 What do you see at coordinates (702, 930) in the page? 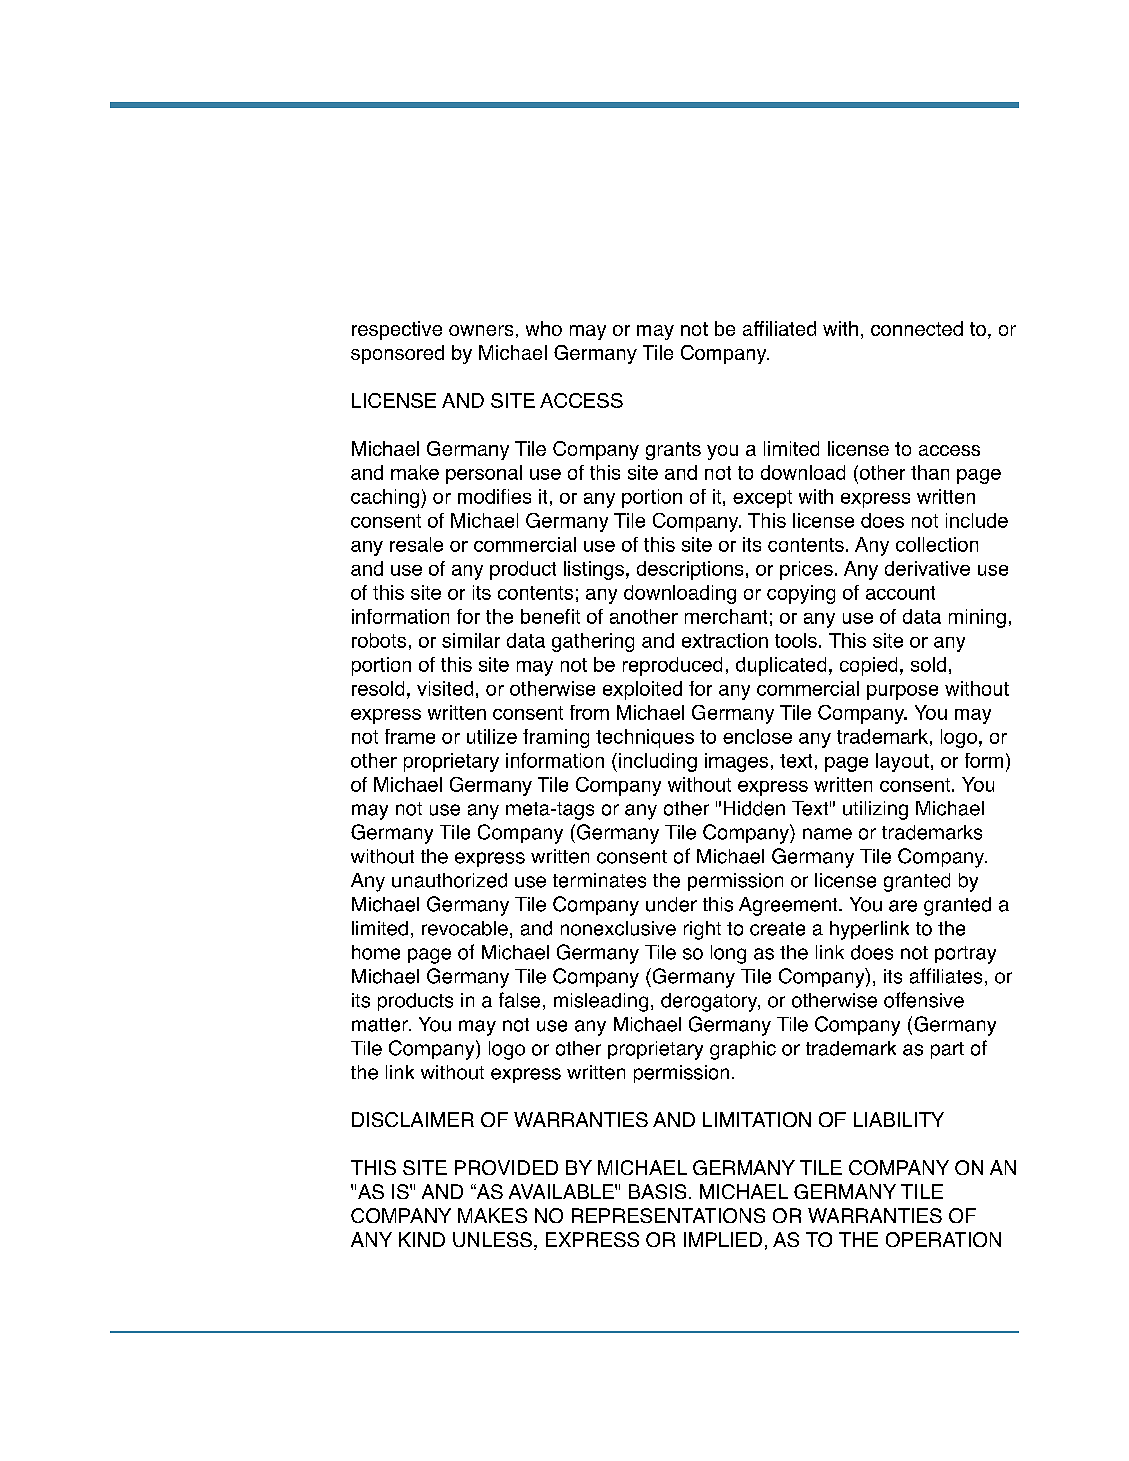
I see `right` at bounding box center [702, 930].
